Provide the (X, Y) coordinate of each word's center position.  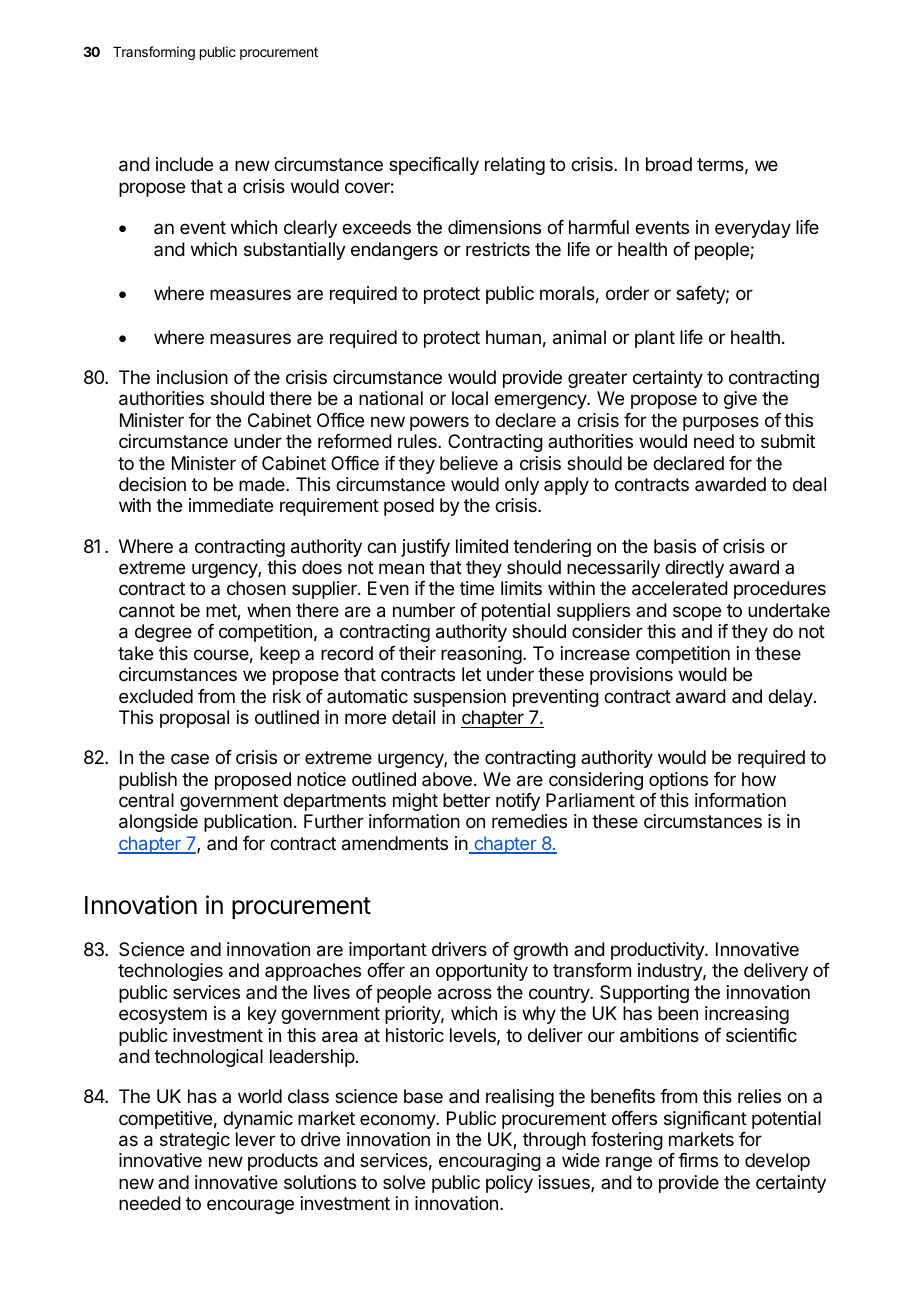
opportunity (482, 972)
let (471, 674)
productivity (658, 951)
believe (469, 463)
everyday (753, 229)
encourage (250, 1206)
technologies (170, 972)
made (263, 484)
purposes (721, 423)
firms (698, 1160)
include (184, 164)
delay (791, 698)
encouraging (490, 1162)
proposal (194, 719)
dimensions (494, 227)
